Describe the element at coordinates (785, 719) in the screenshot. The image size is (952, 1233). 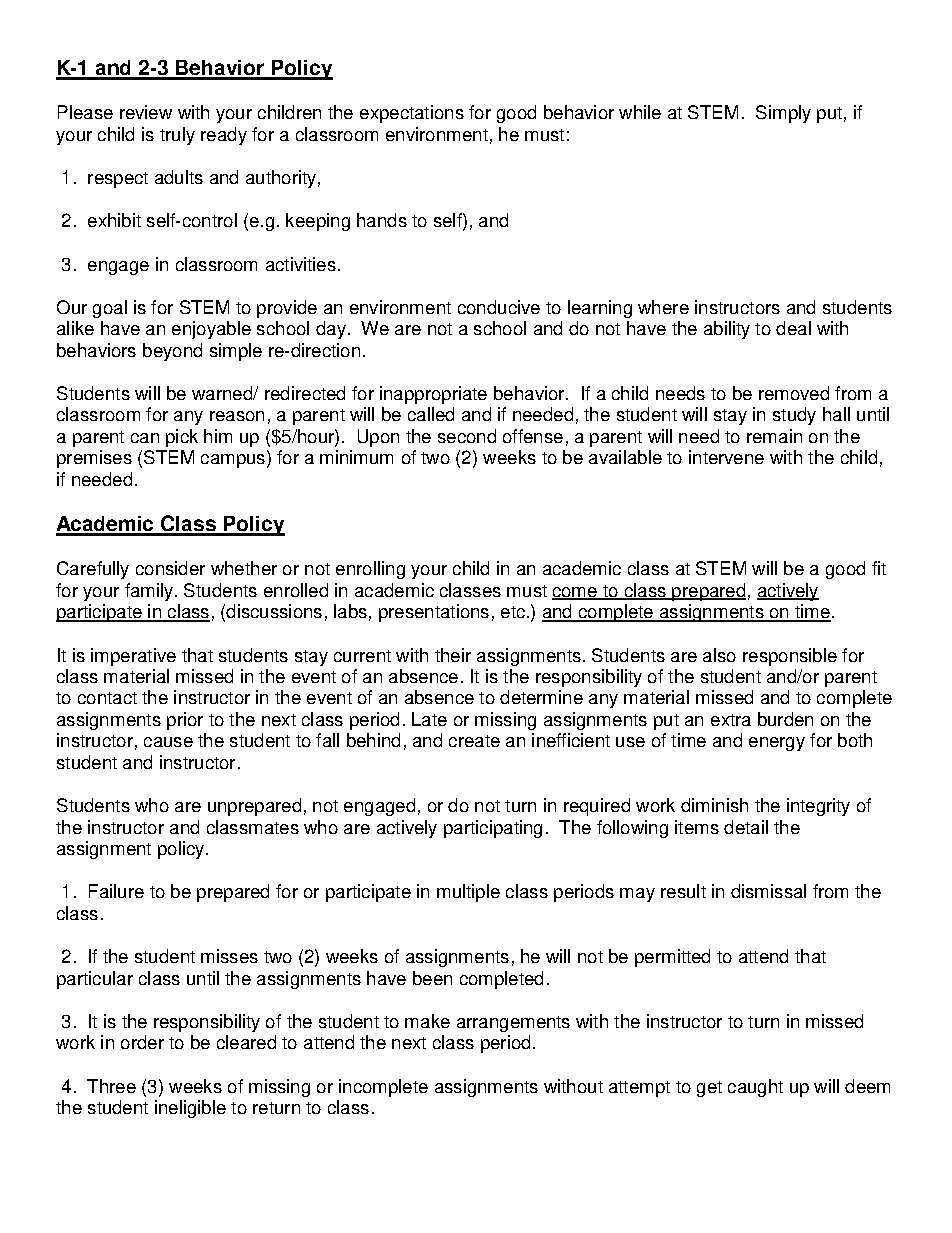
I see `burden` at that location.
